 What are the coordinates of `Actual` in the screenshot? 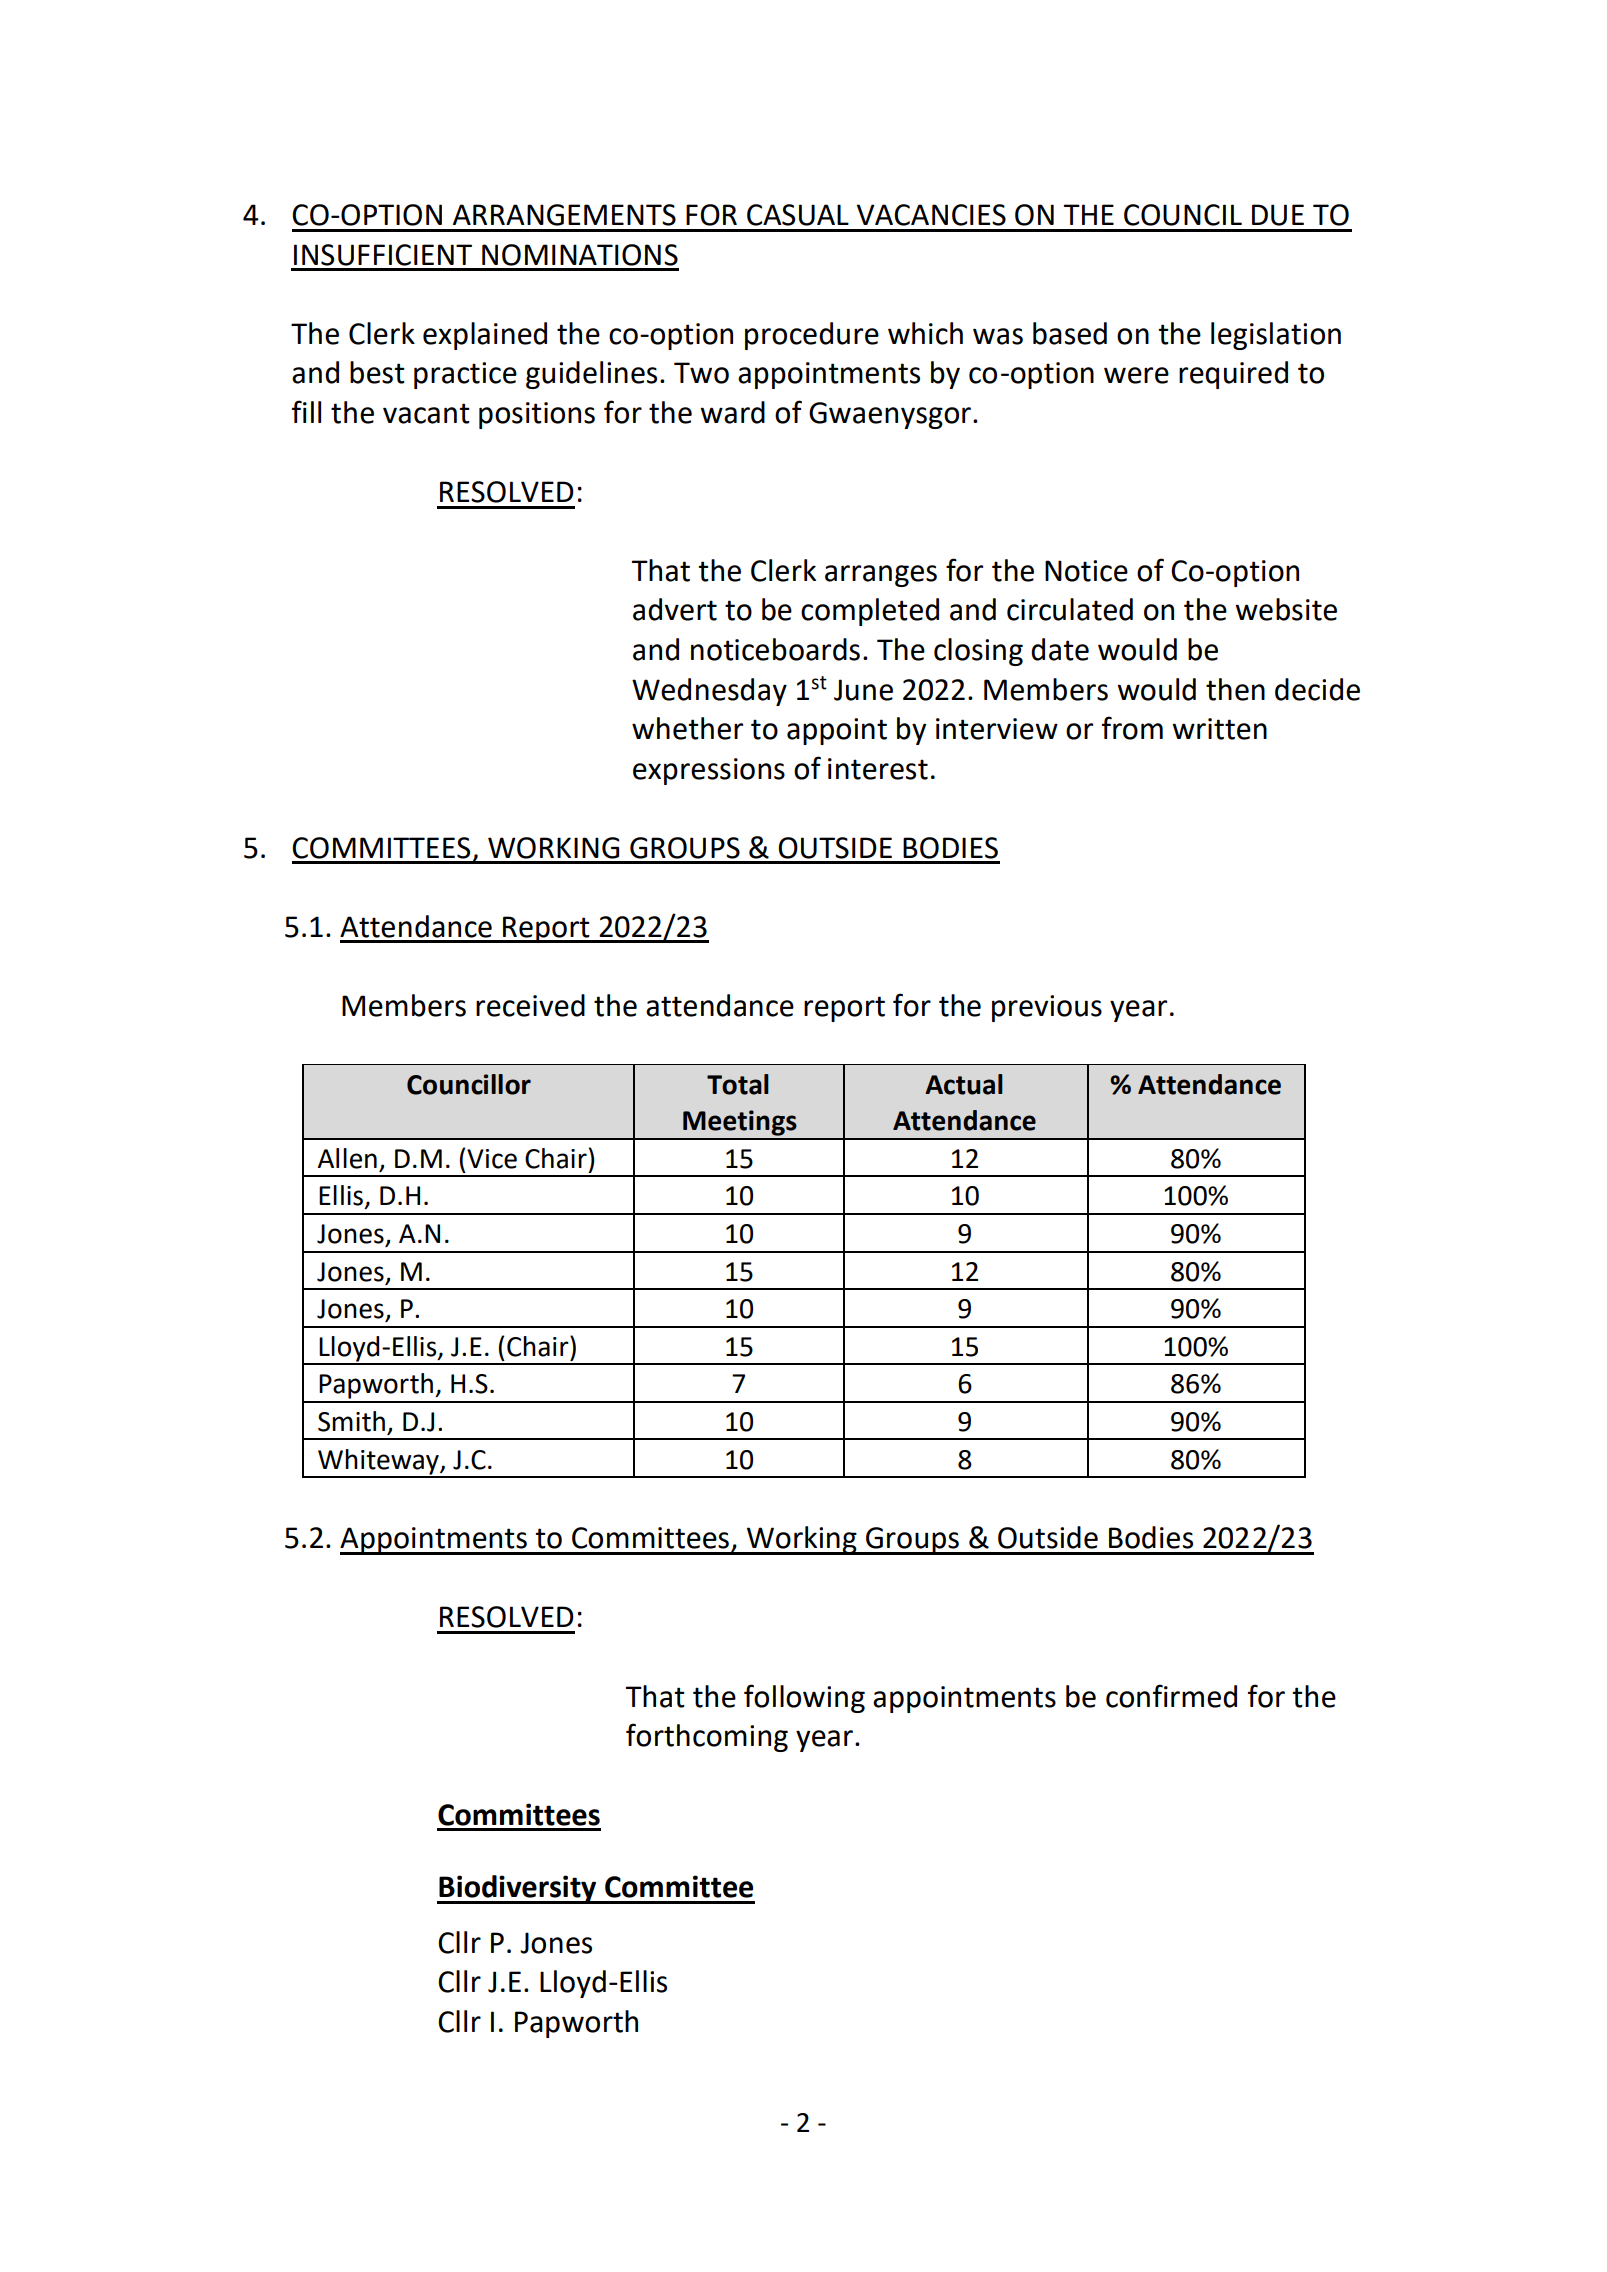 It's located at (964, 1084).
